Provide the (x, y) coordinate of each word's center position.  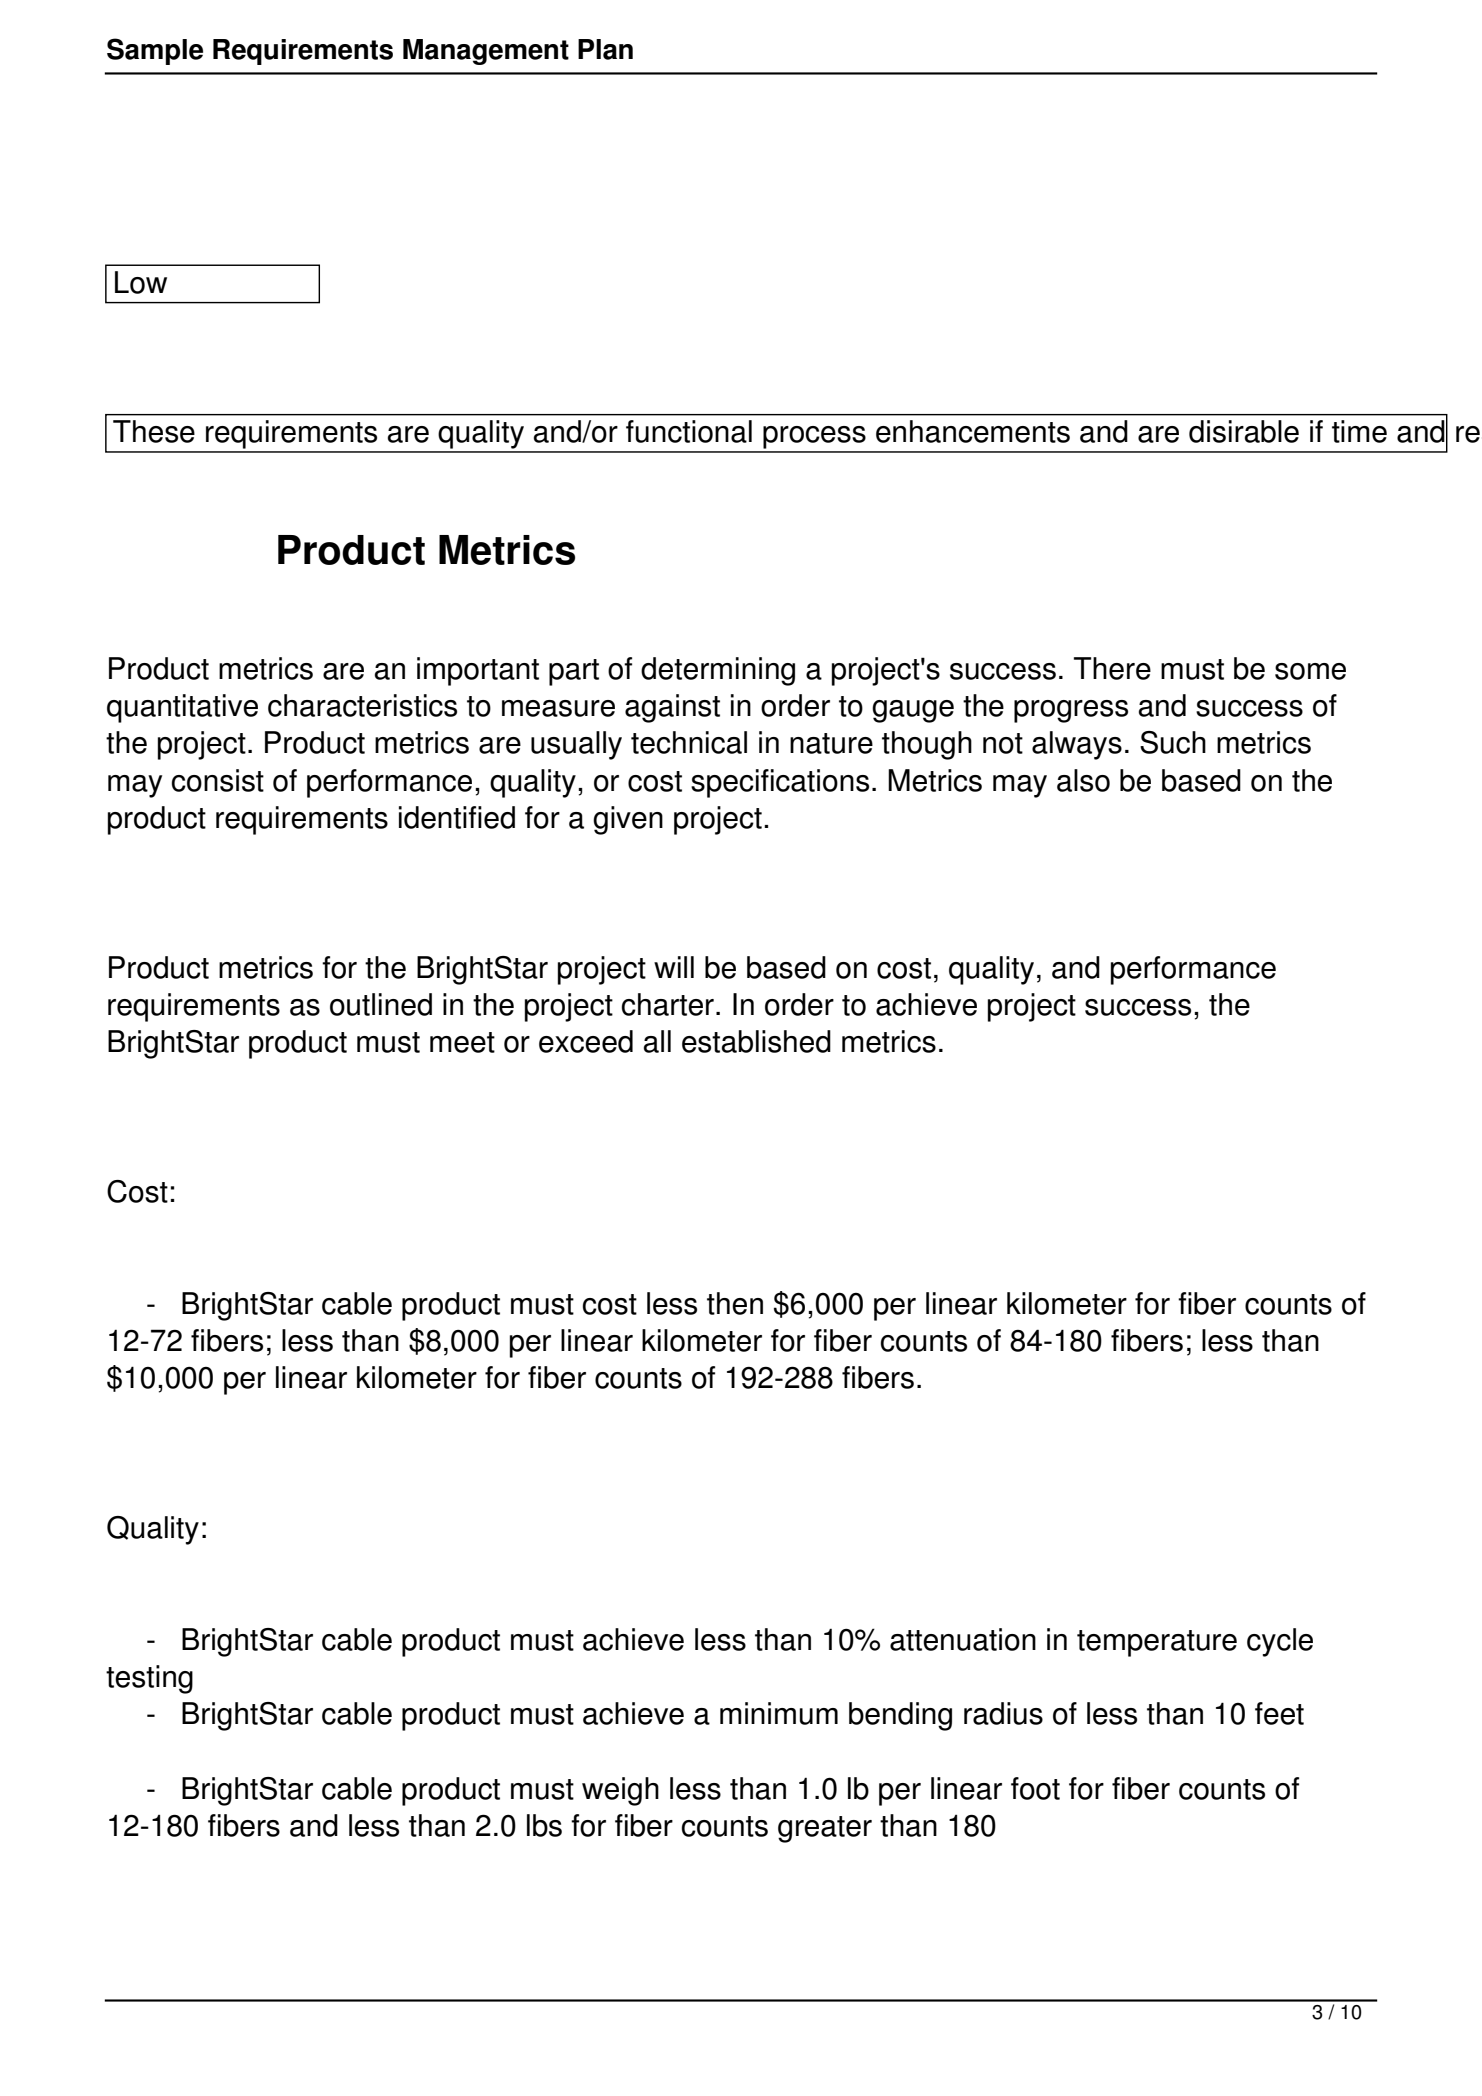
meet (462, 1042)
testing (149, 1679)
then (735, 1303)
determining (718, 671)
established (756, 1041)
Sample (155, 51)
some (1310, 671)
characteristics (362, 705)
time (1359, 431)
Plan (605, 49)
